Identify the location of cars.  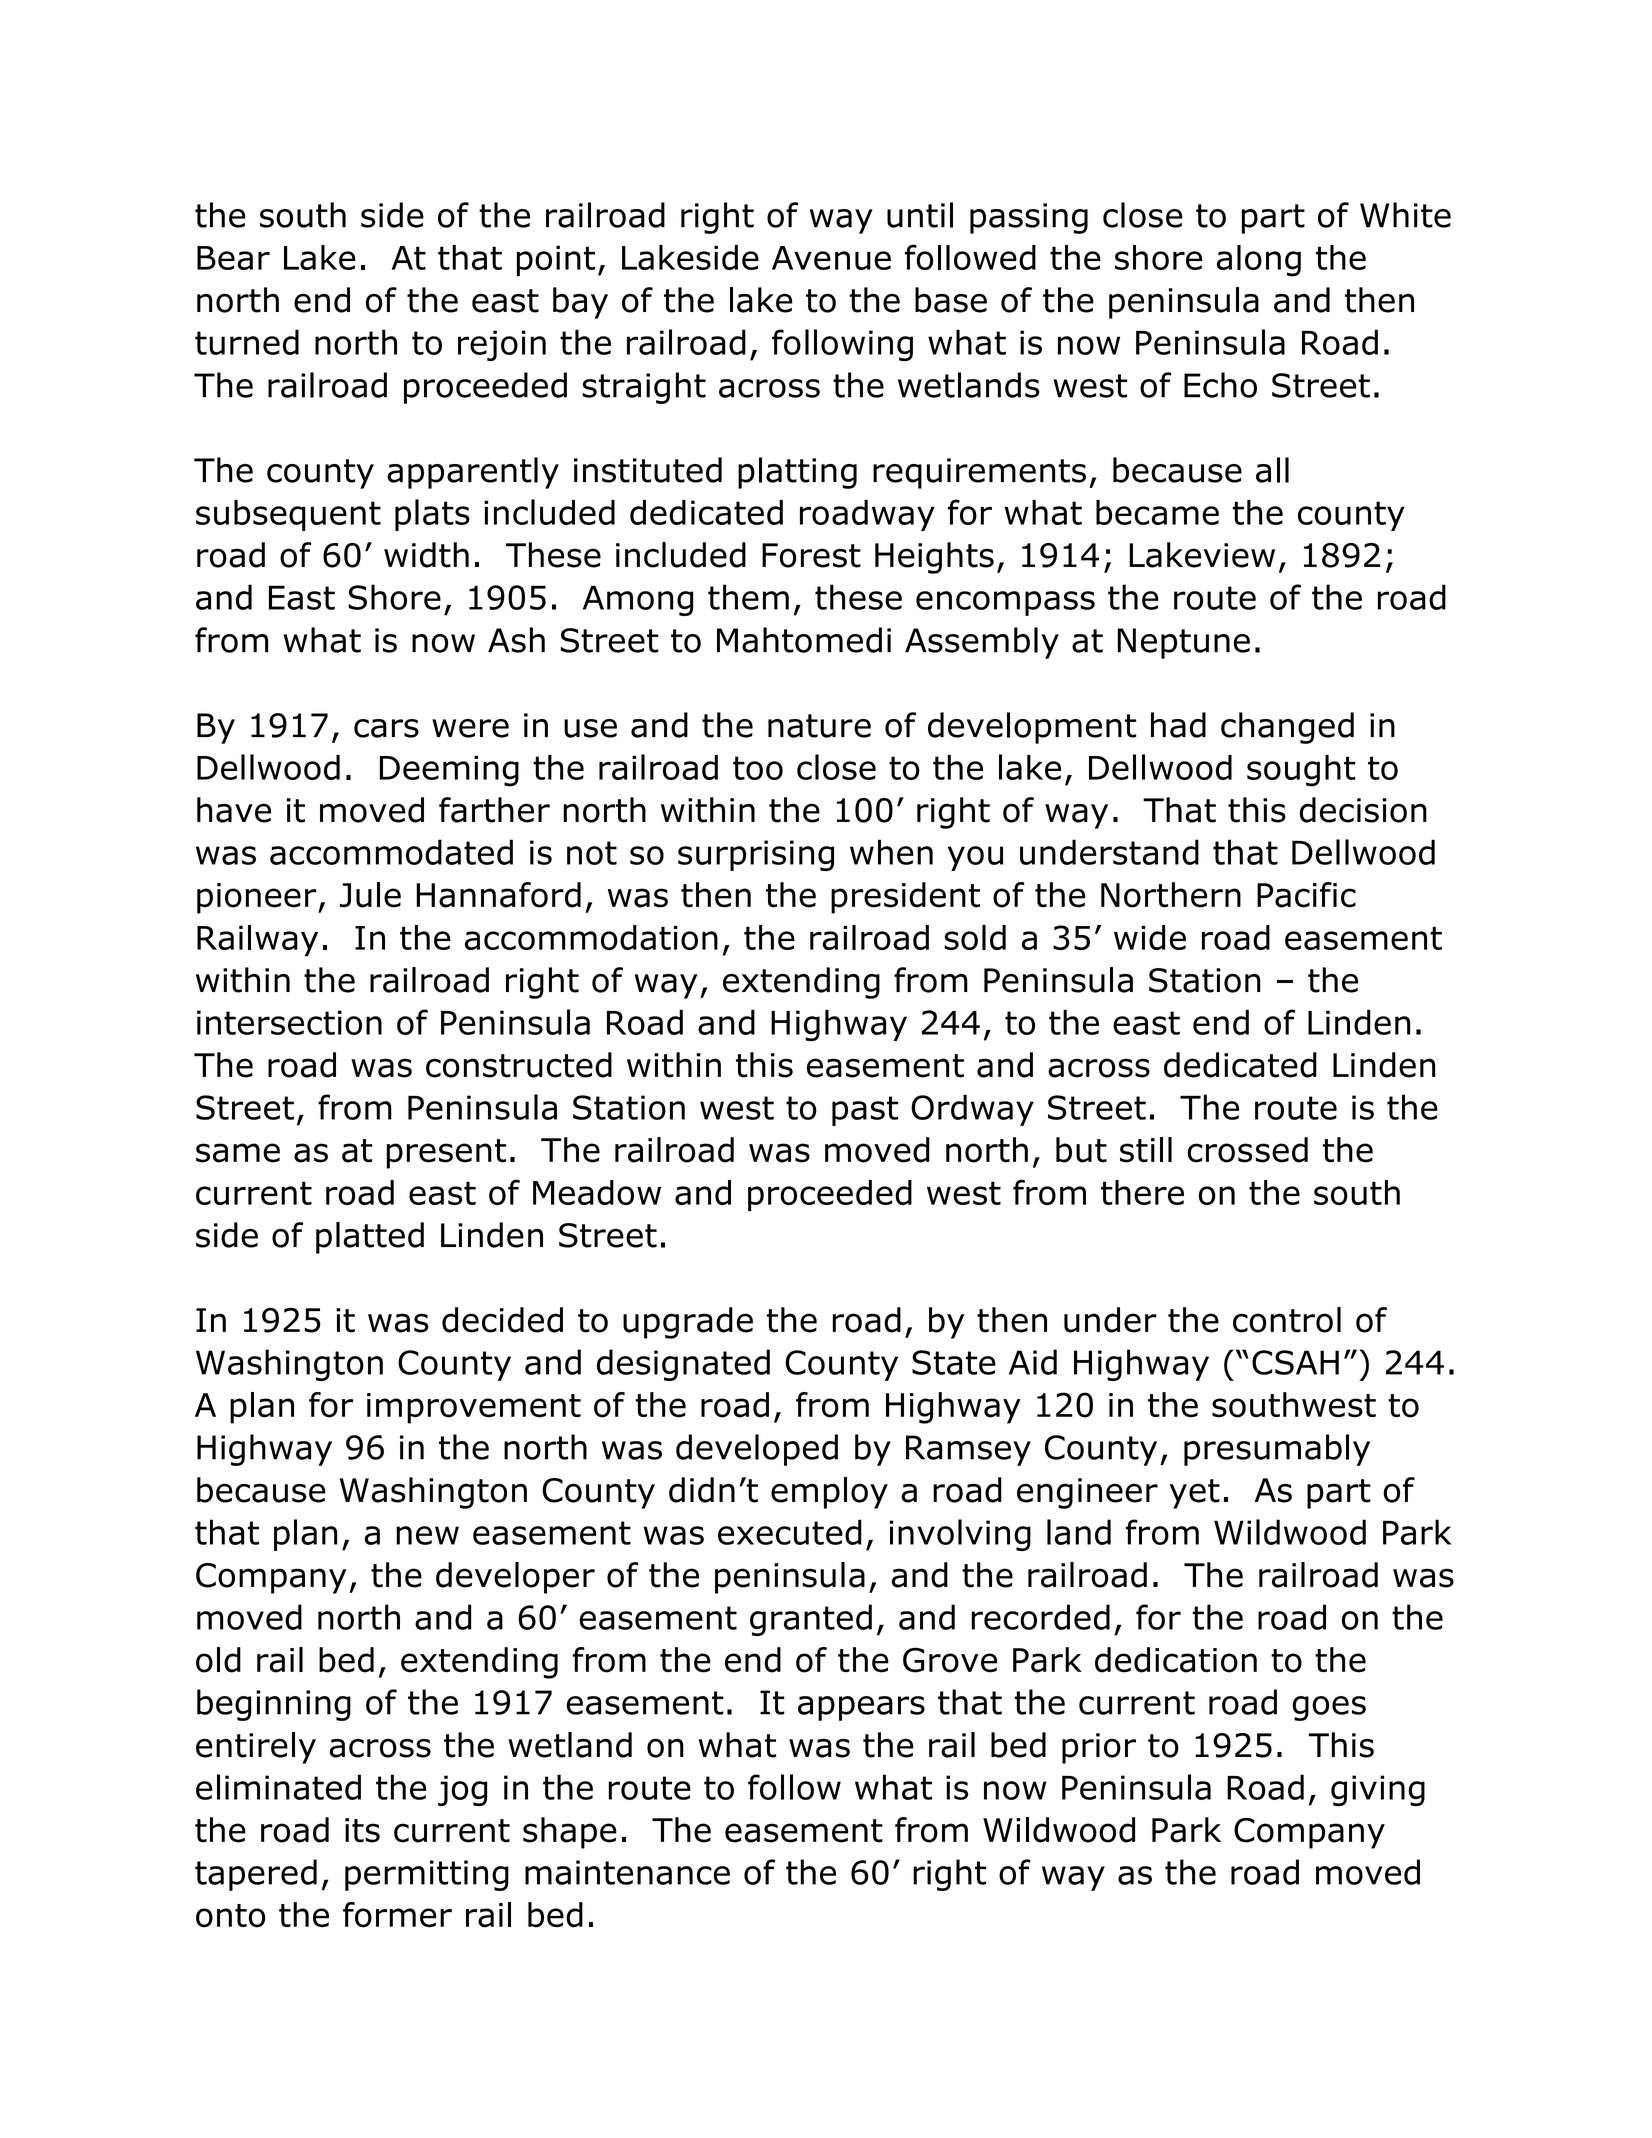
(386, 728).
